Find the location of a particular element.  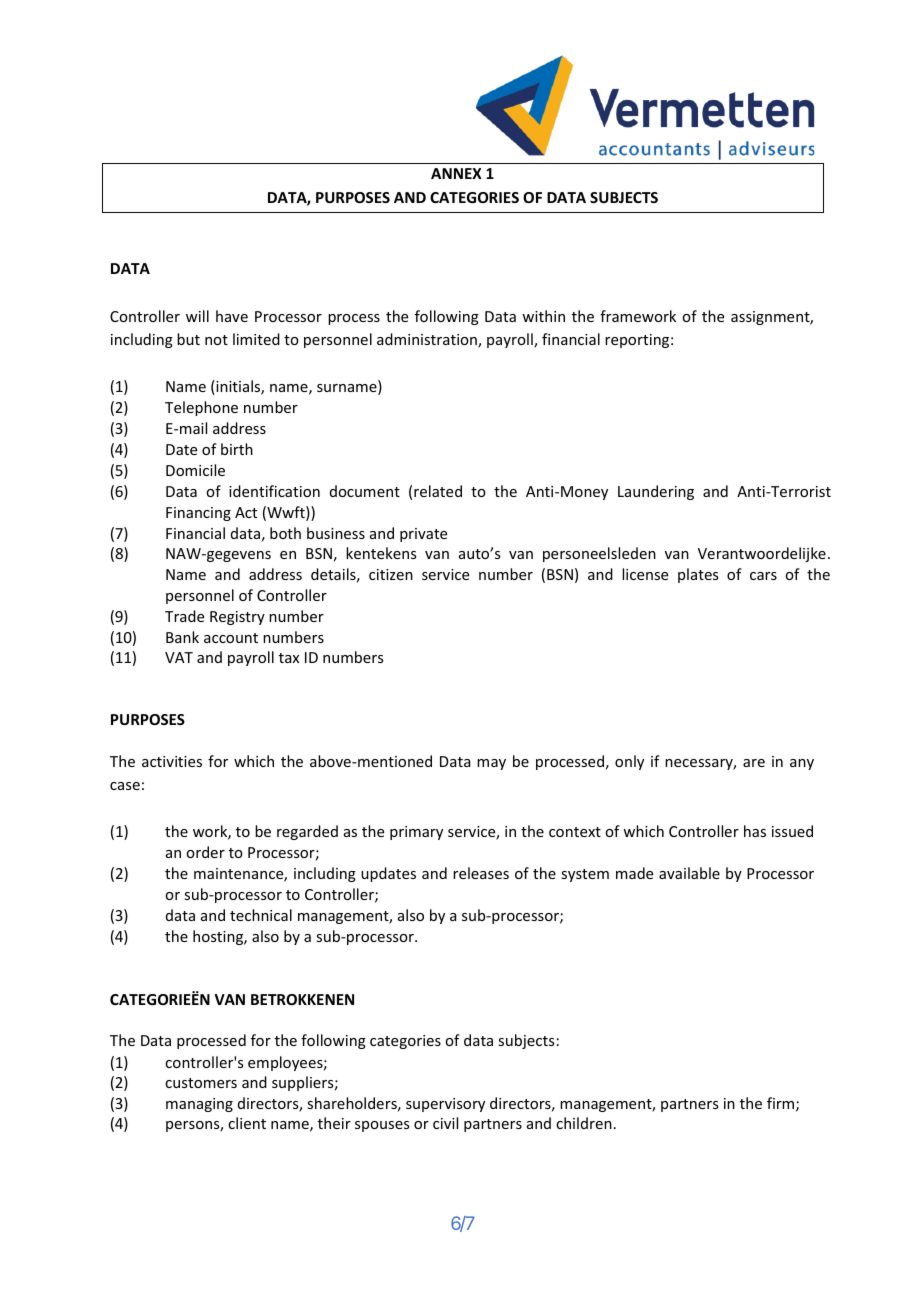

will is located at coordinates (197, 316).
